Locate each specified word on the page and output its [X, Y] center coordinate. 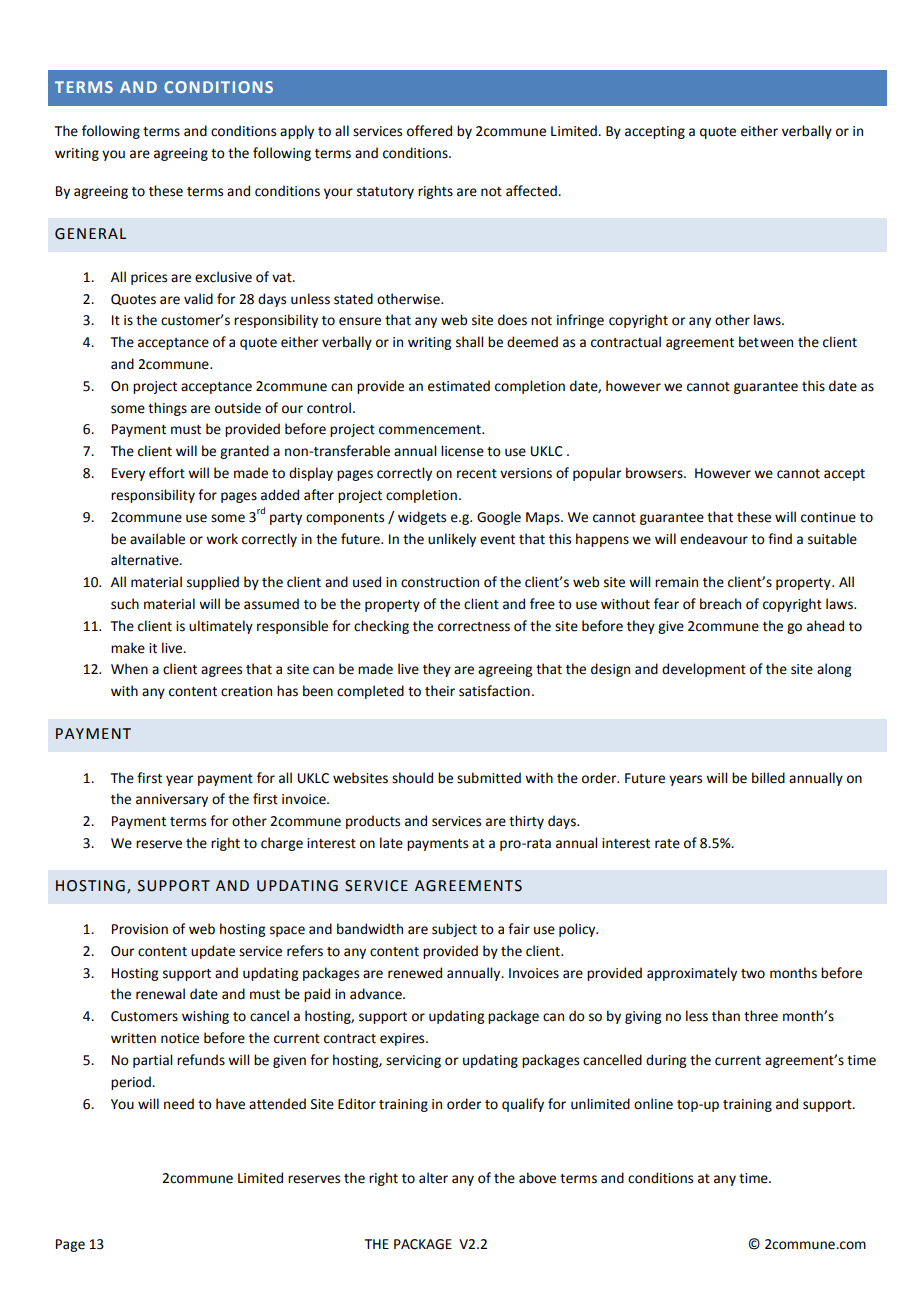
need [179, 1104]
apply [297, 132]
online [653, 1104]
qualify [523, 1105]
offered [429, 131]
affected [532, 191]
